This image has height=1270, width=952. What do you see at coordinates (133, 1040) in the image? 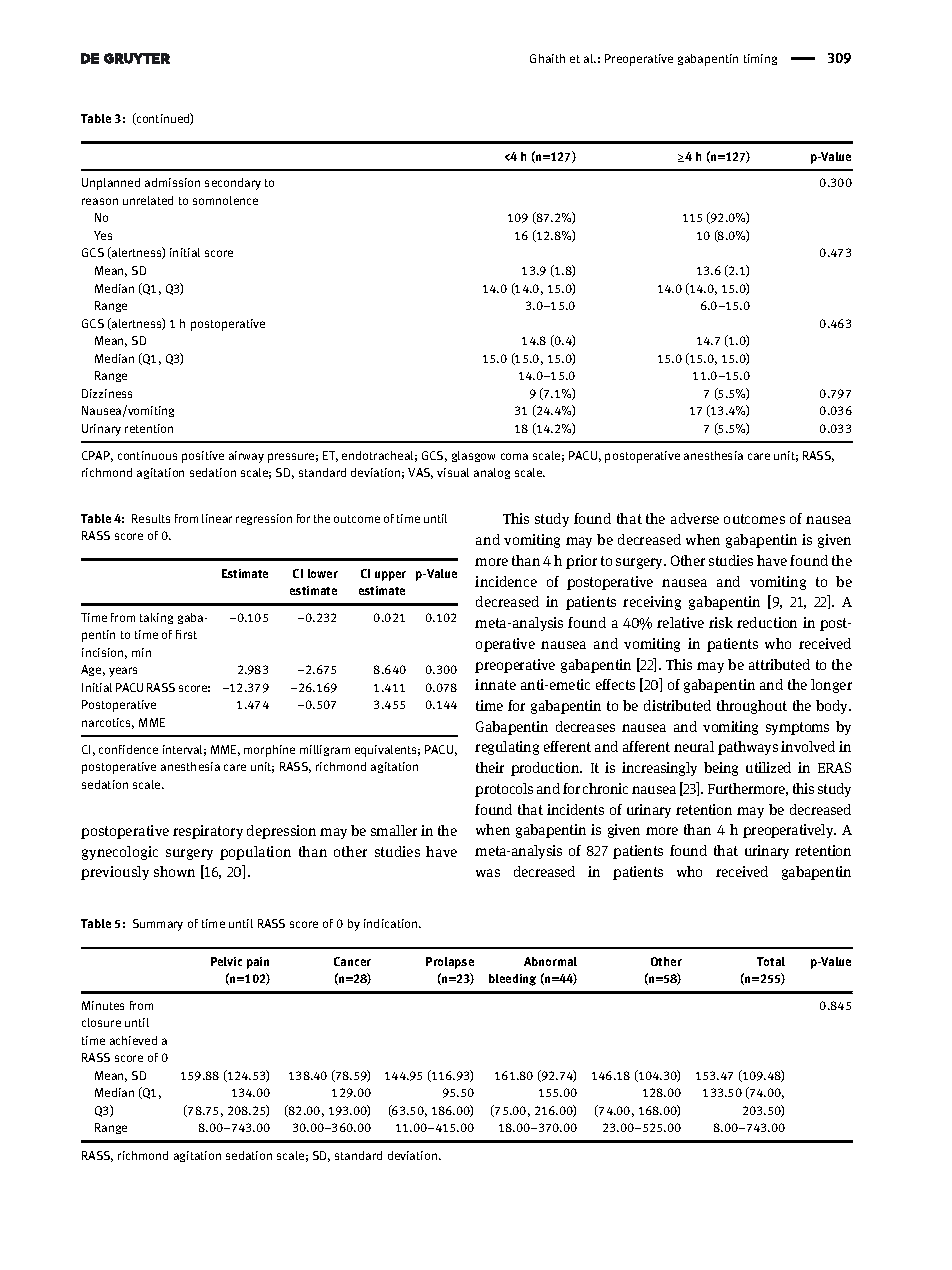
I see `achieved` at bounding box center [133, 1040].
